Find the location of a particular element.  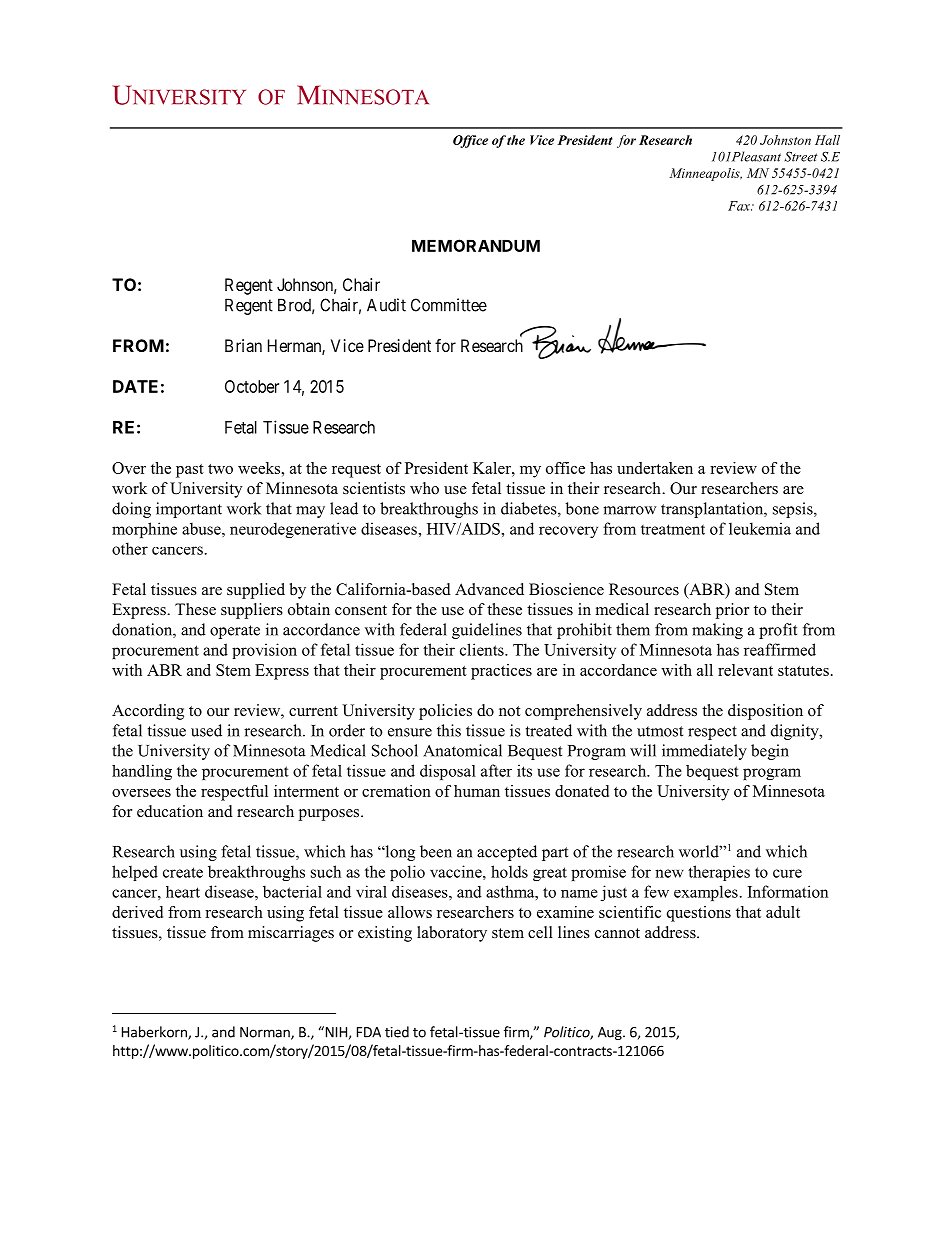

undertaken is located at coordinates (655, 468).
